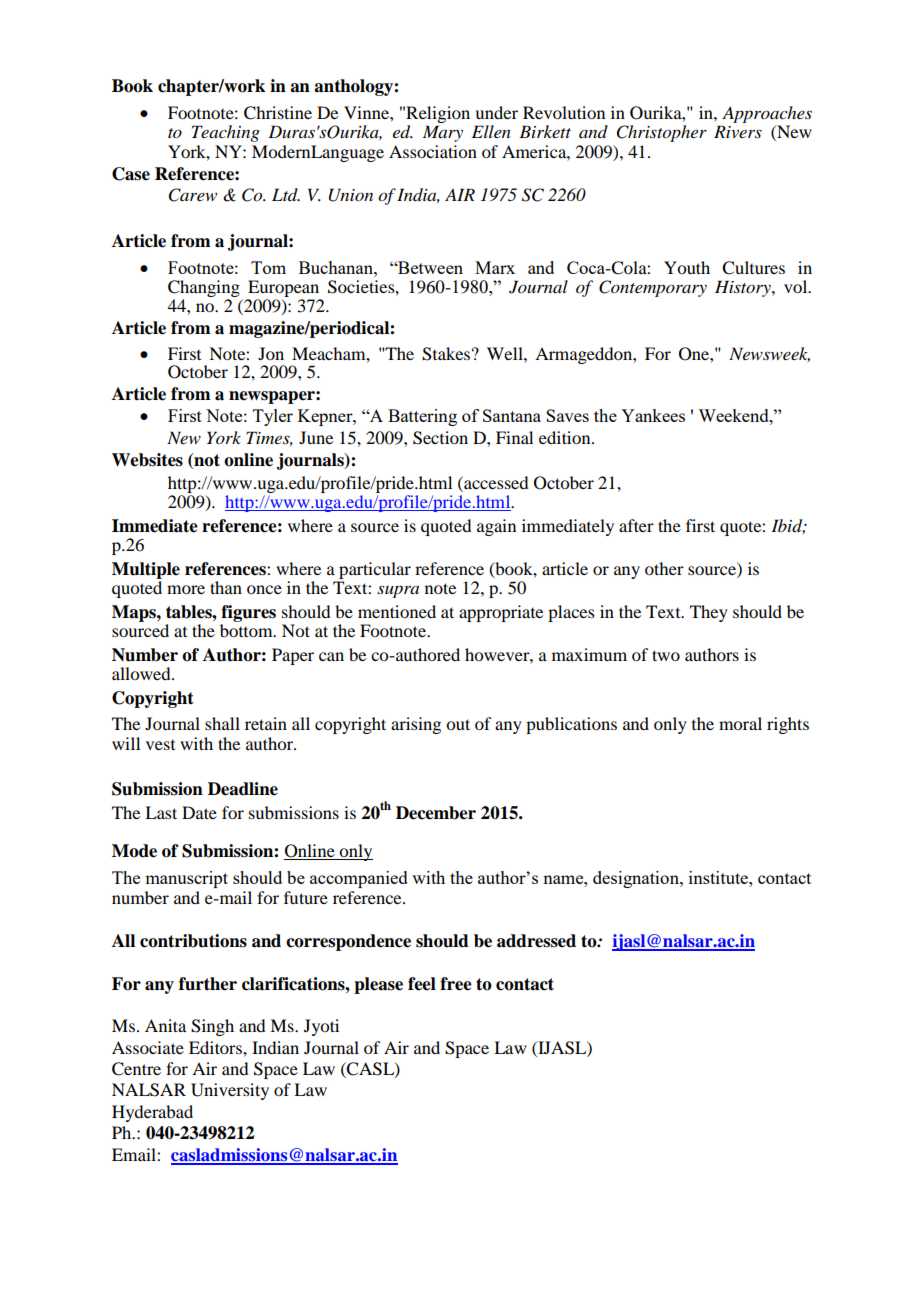  Describe the element at coordinates (147, 460) in the screenshot. I see `Websites` at that location.
